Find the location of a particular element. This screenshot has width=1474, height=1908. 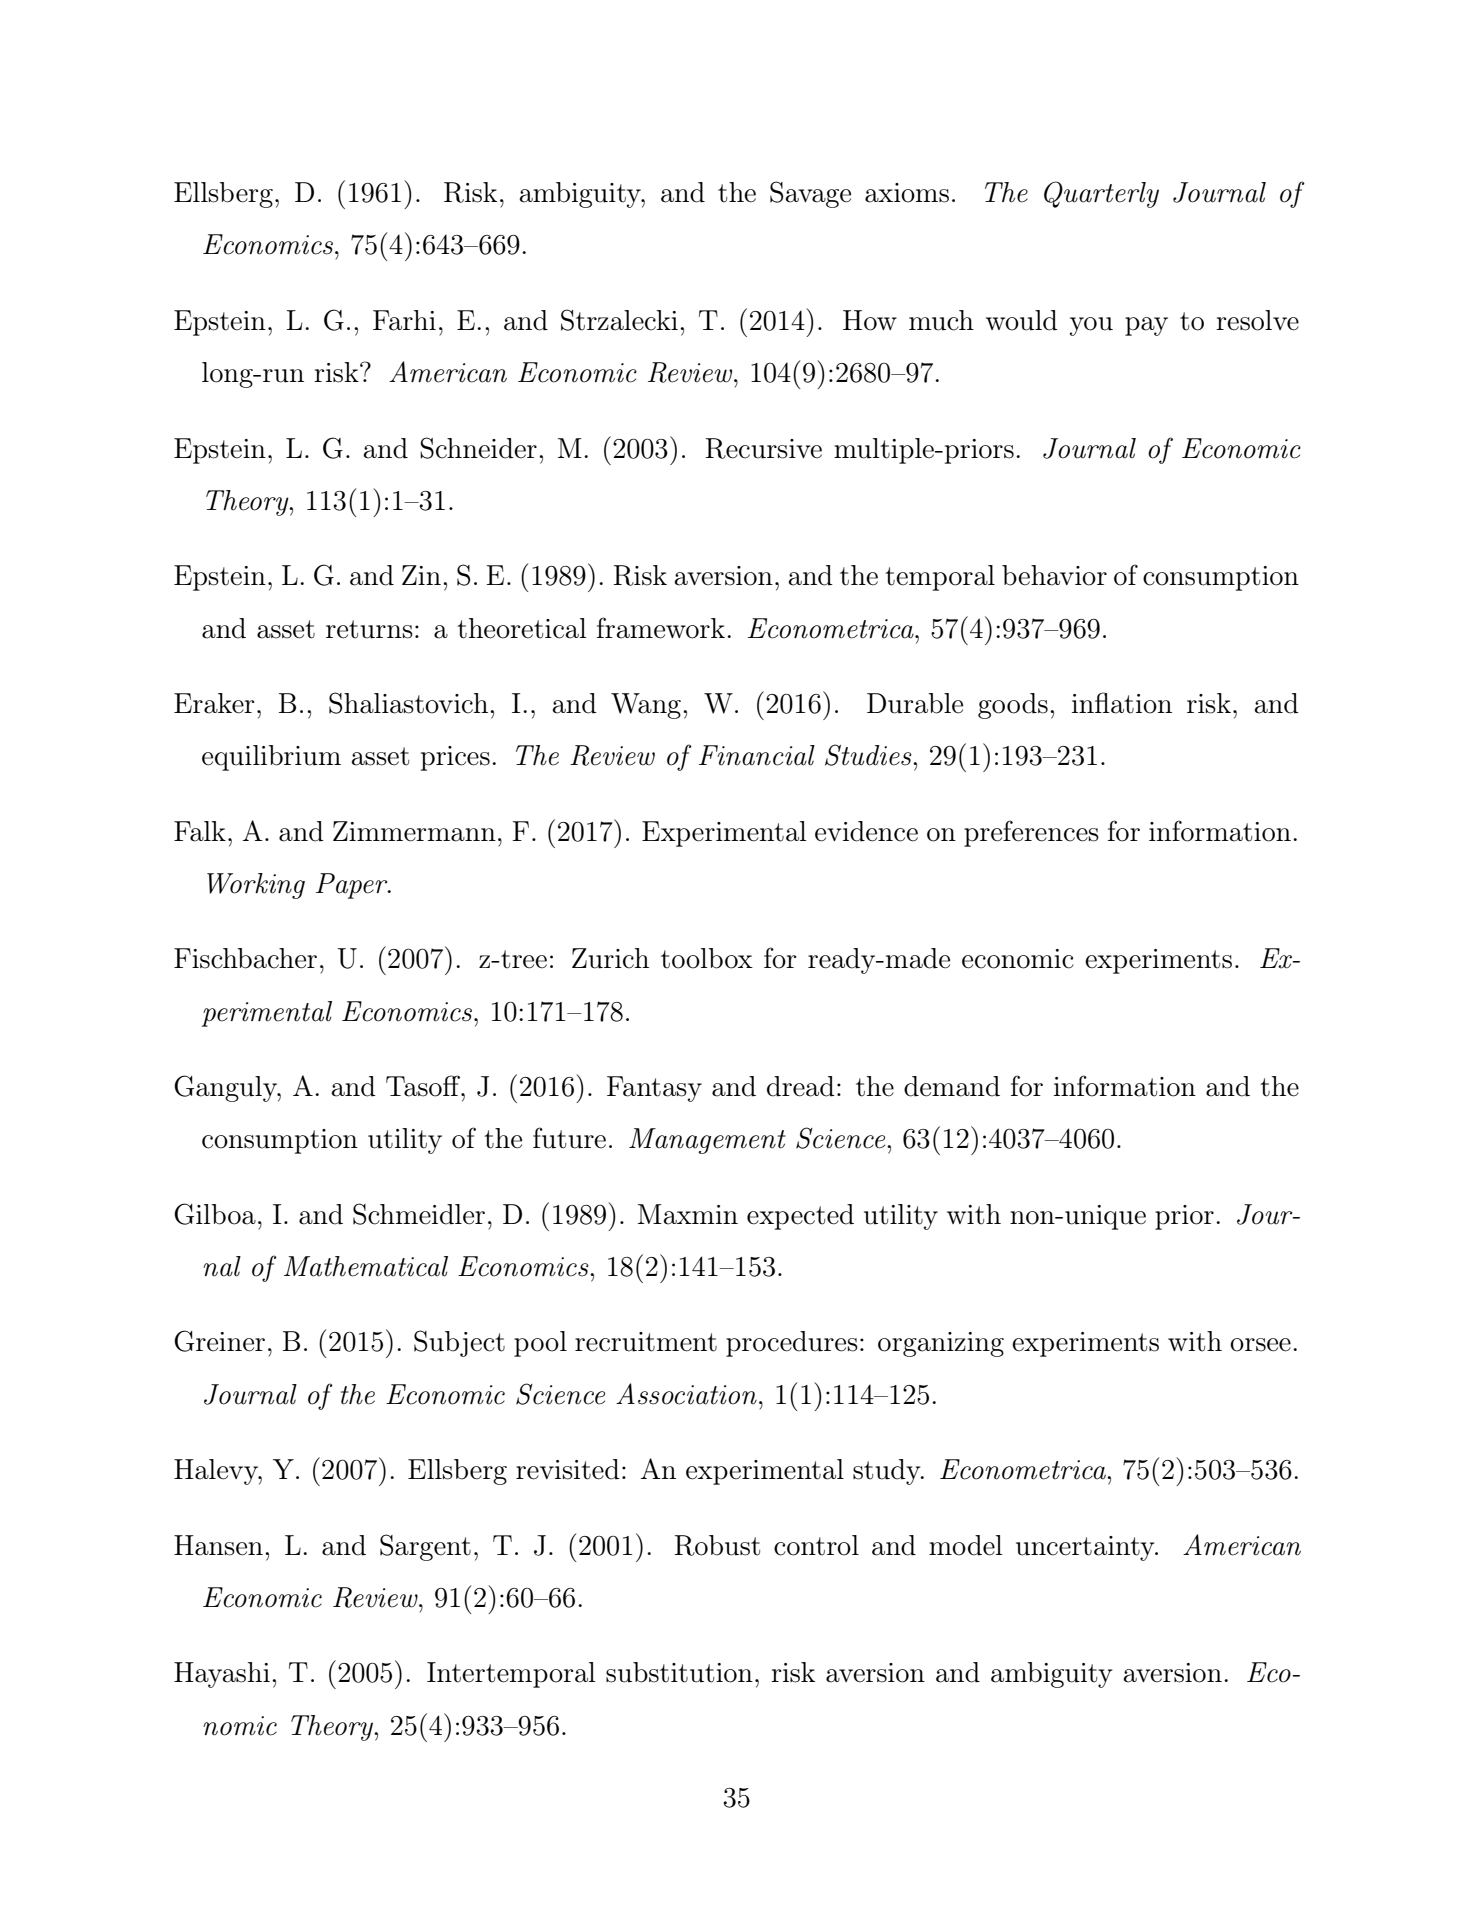

Paper is located at coordinates (353, 886).
